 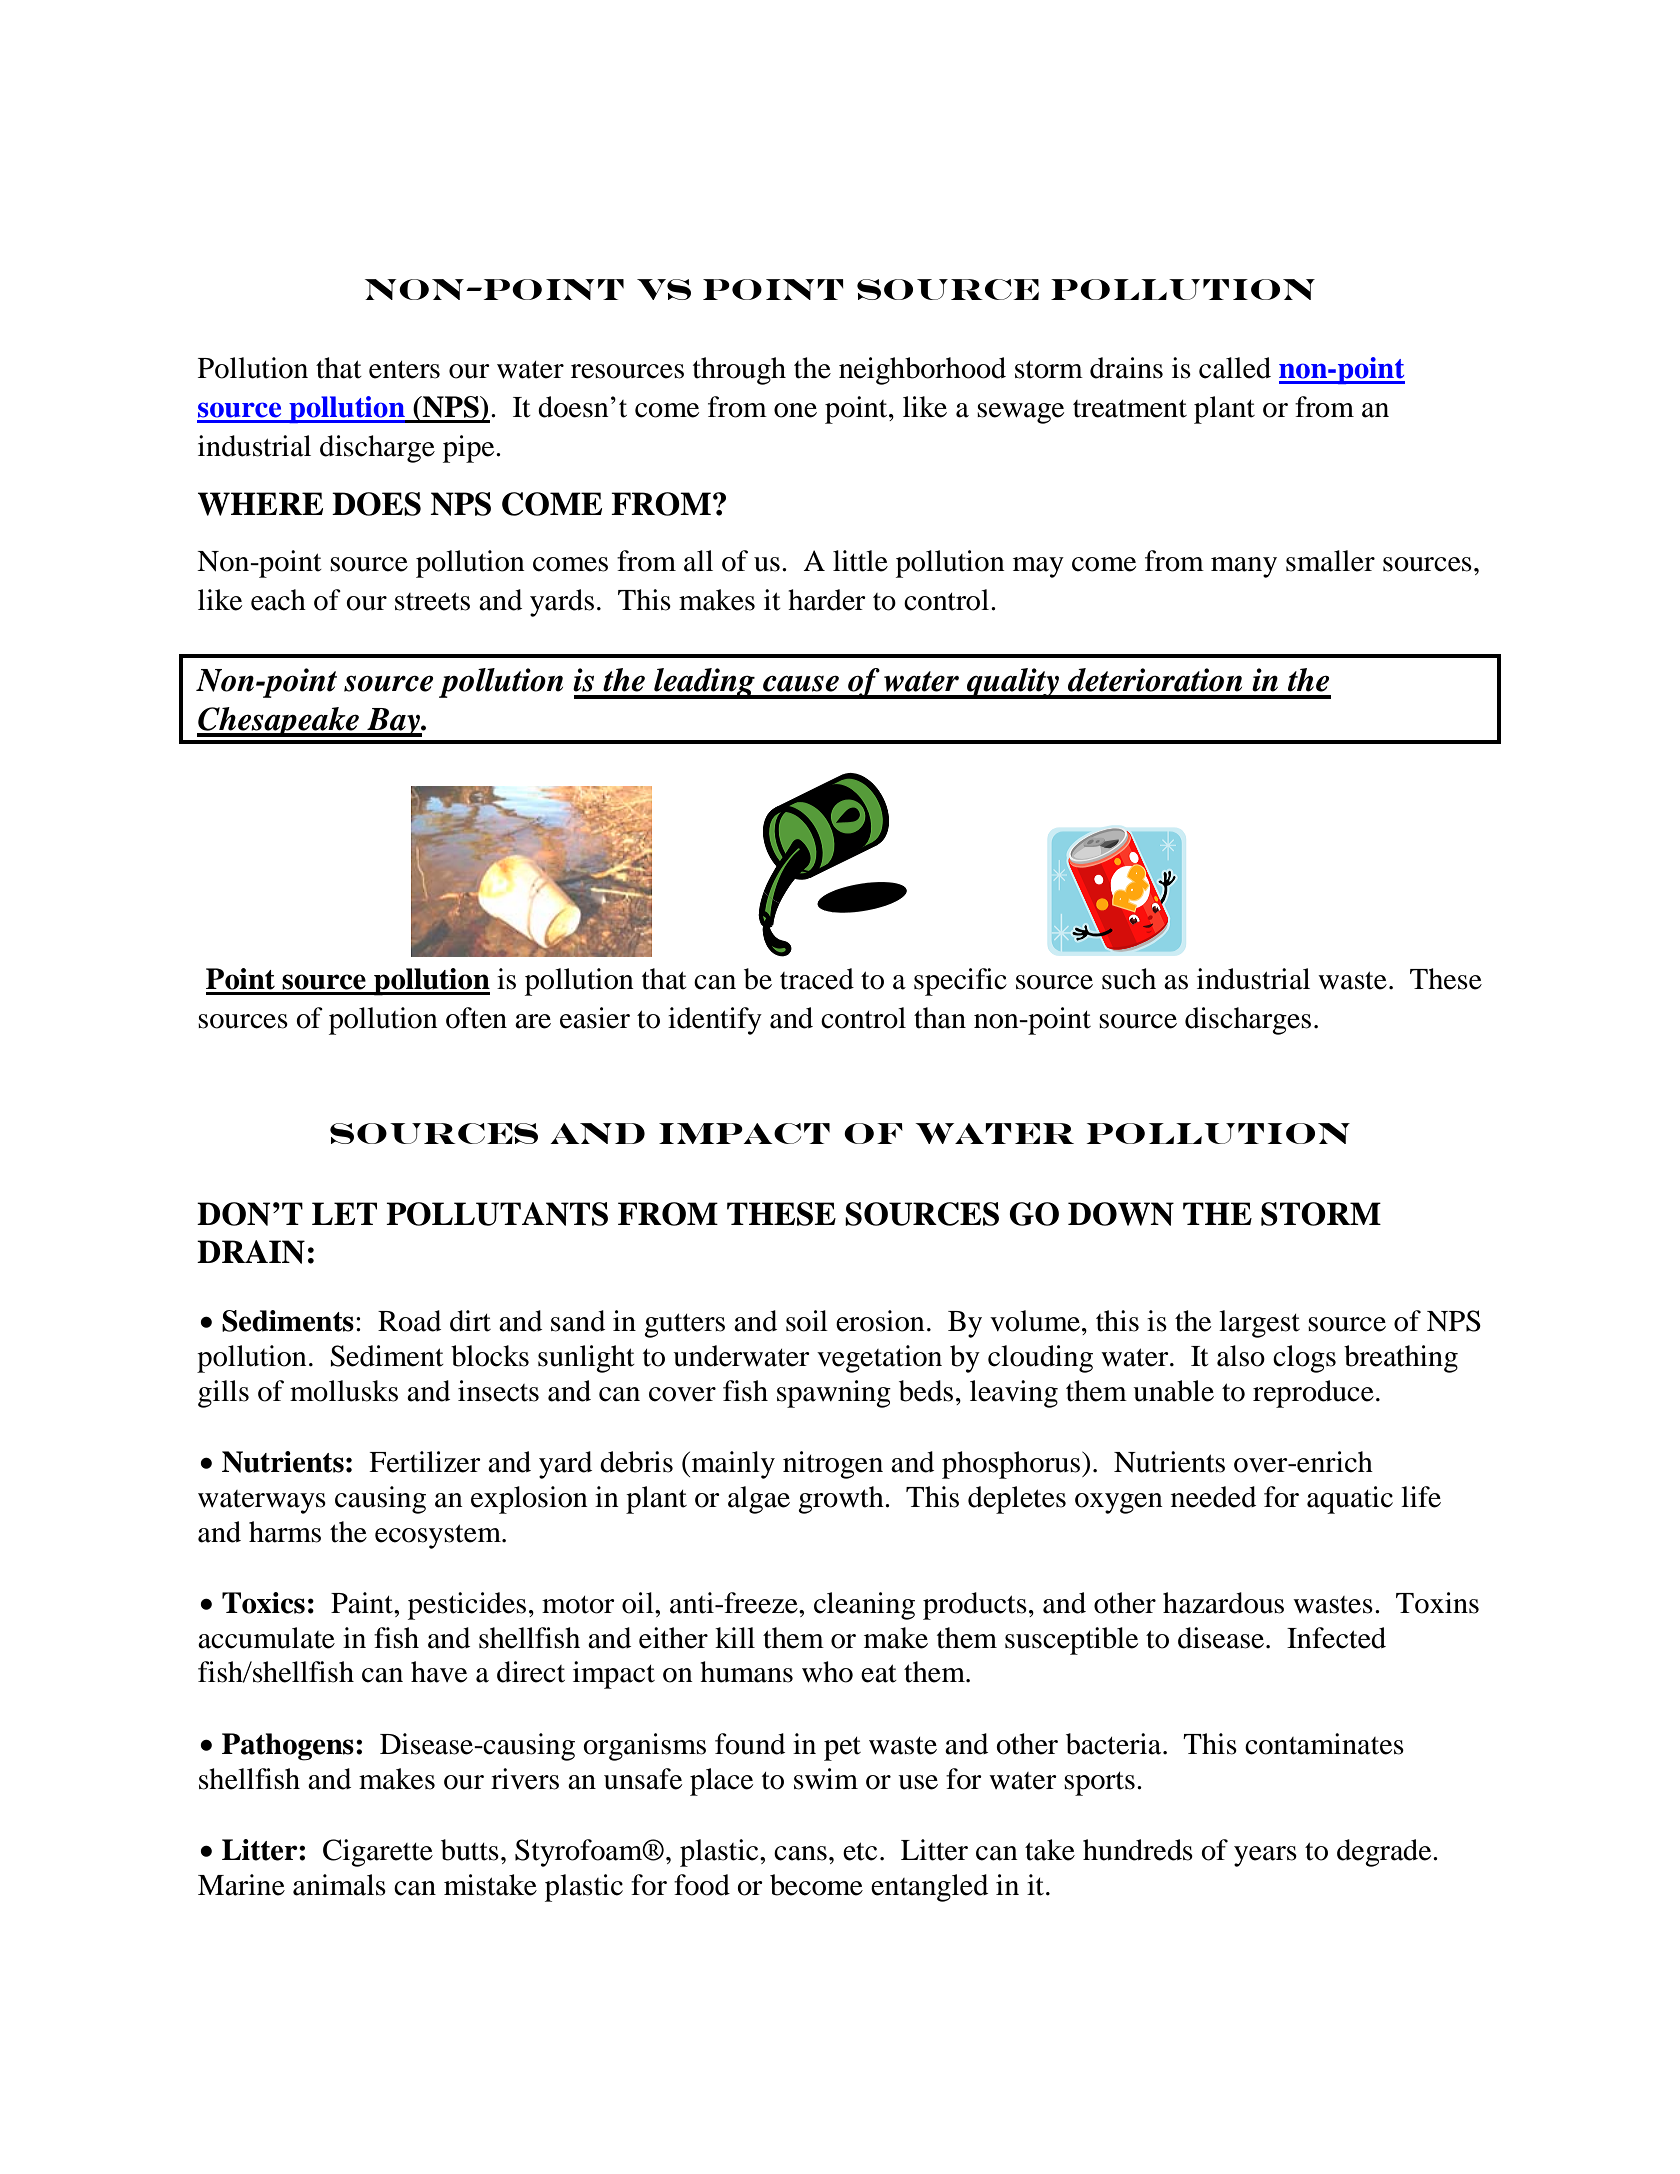 I want to click on enters, so click(x=404, y=370).
